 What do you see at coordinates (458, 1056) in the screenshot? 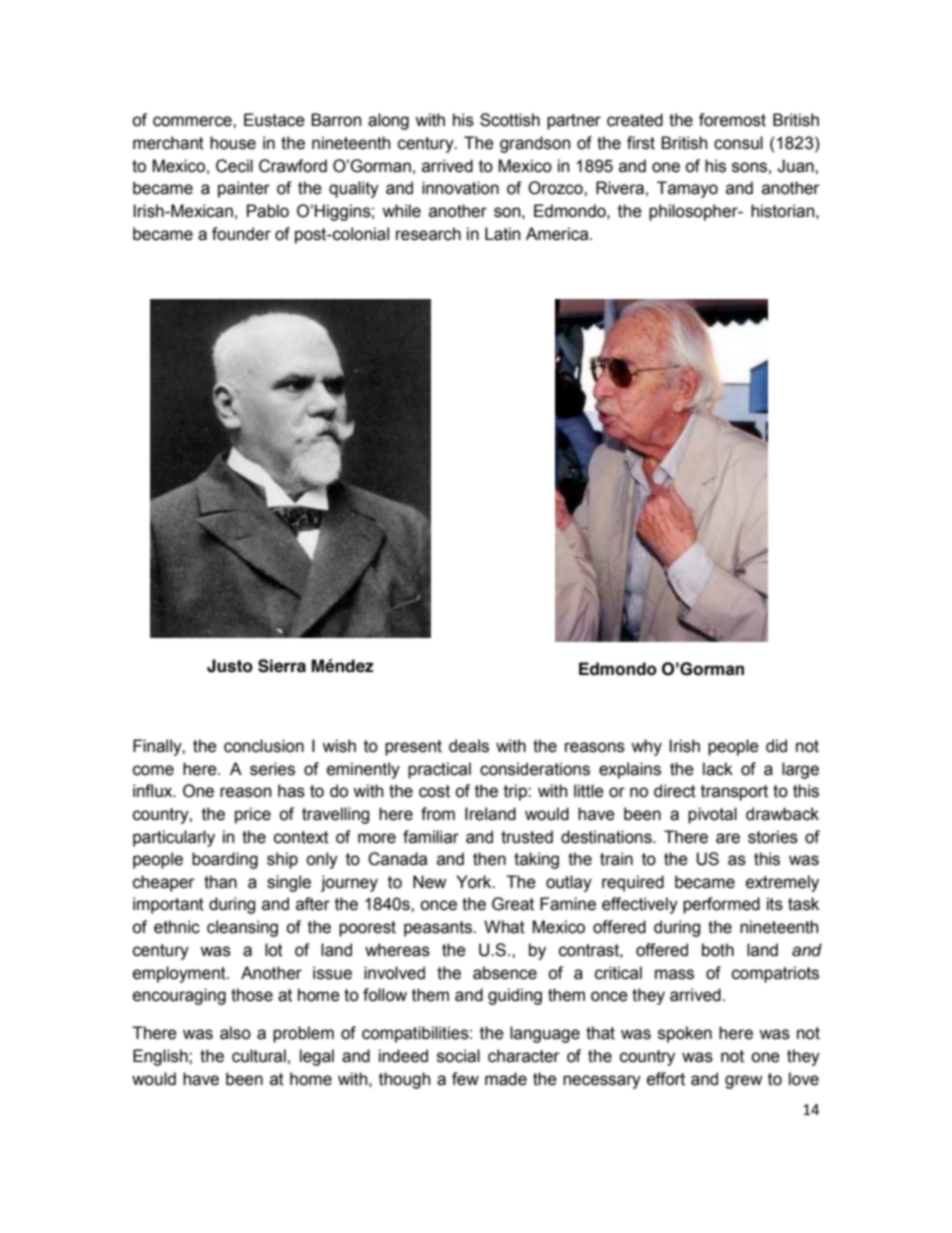
I see `social` at bounding box center [458, 1056].
